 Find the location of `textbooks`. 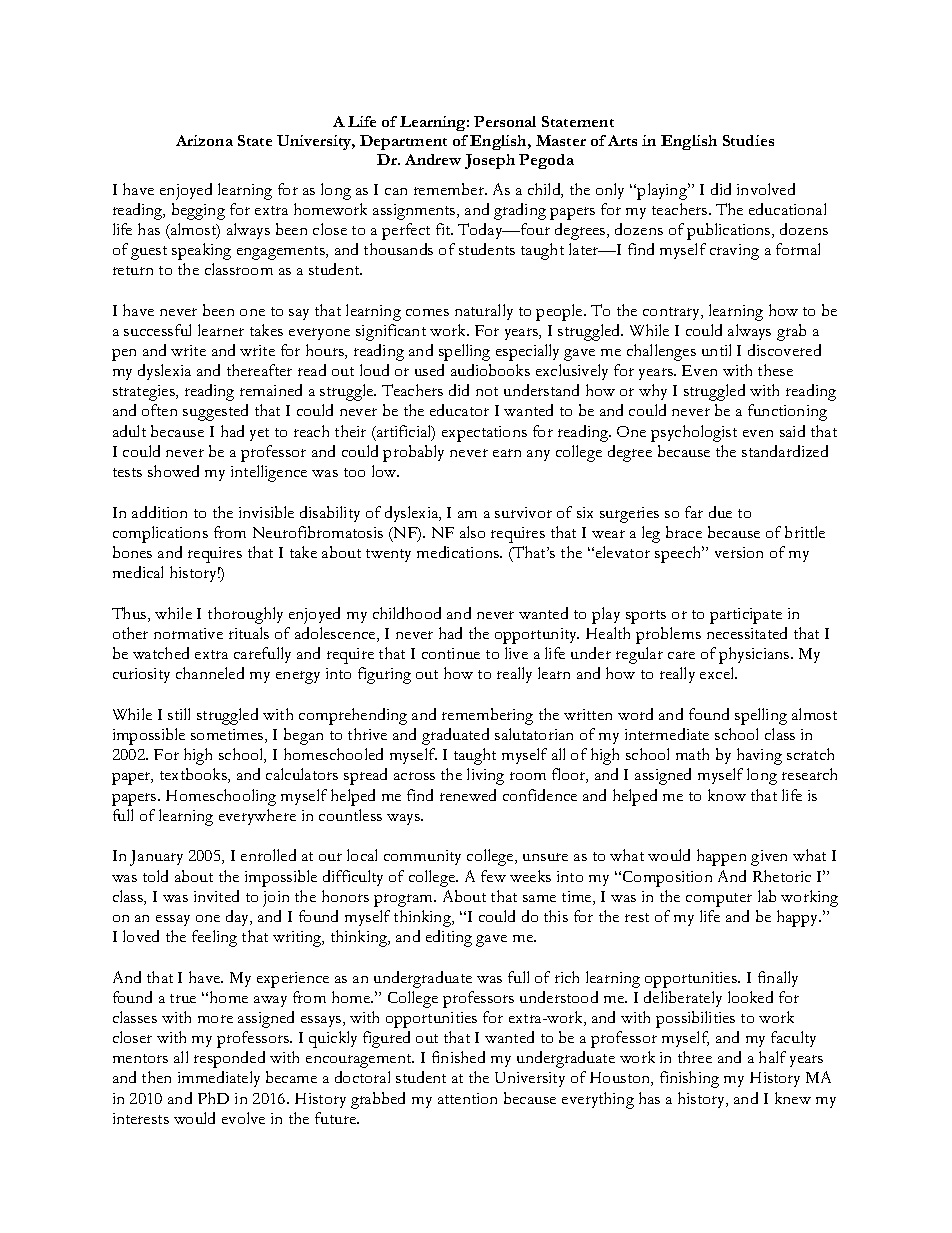

textbooks is located at coordinates (194, 775).
